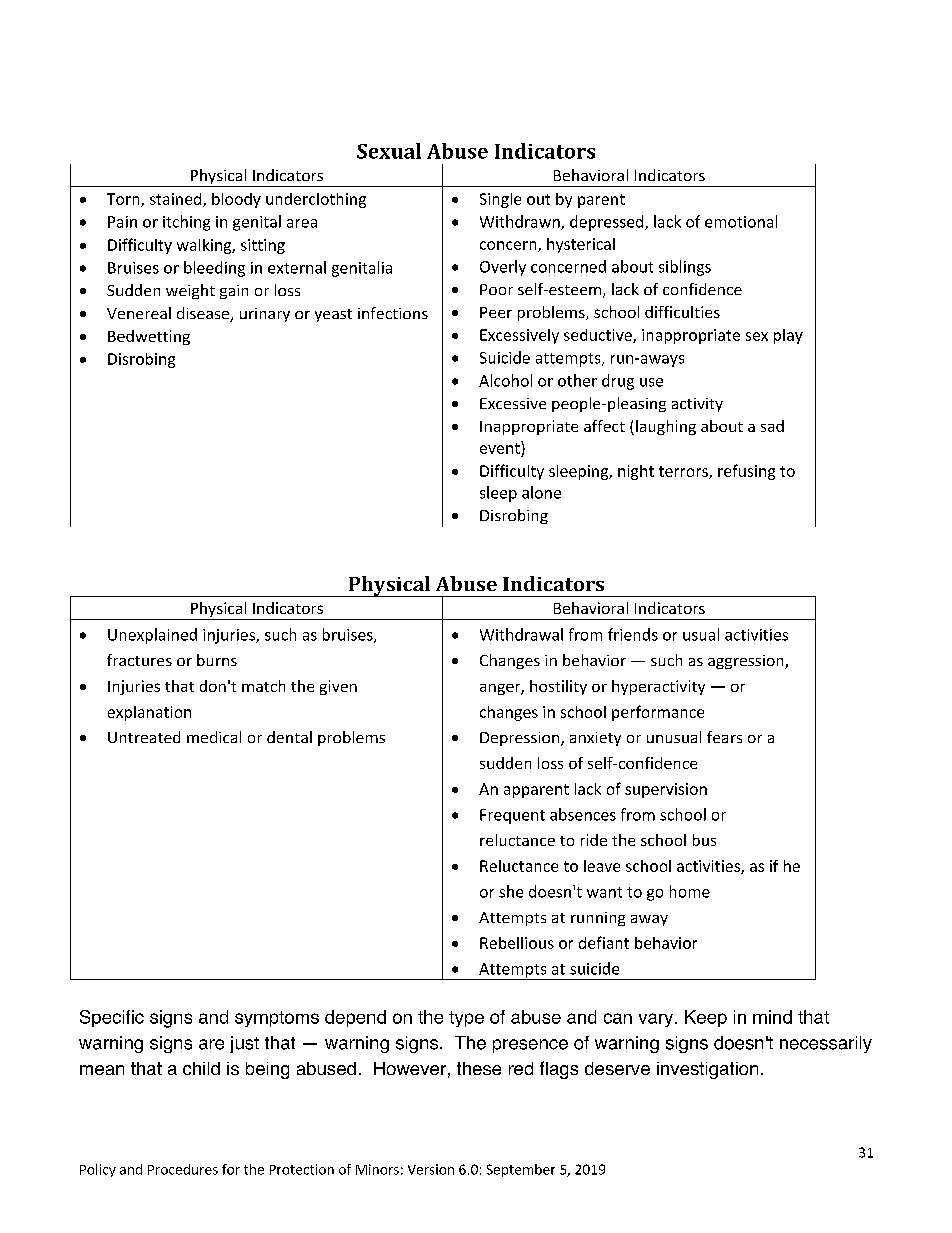 The height and width of the document is (1233, 952). Describe the element at coordinates (177, 200) in the document. I see `stained` at that location.
